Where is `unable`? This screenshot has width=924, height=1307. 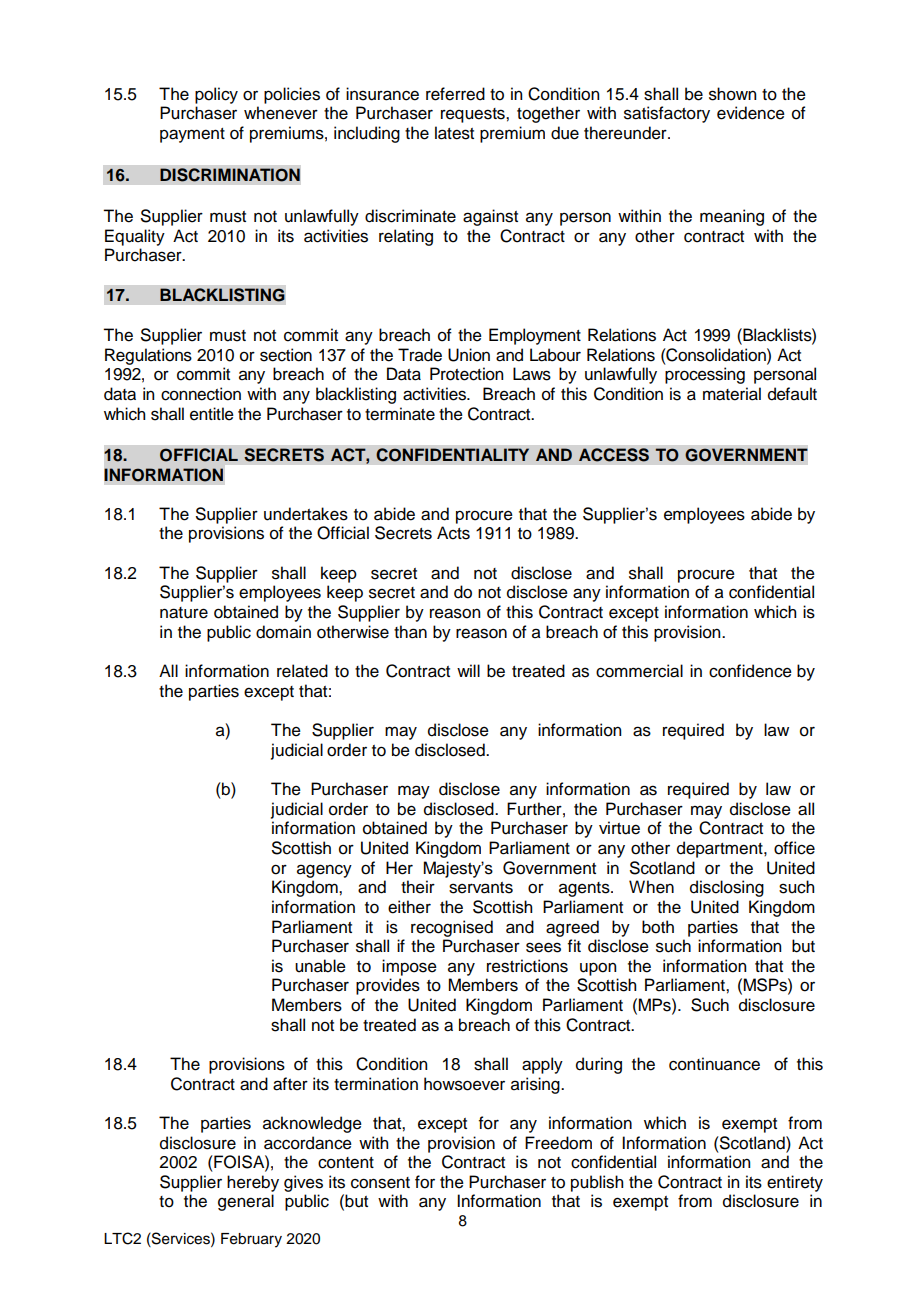 unable is located at coordinates (320, 966).
